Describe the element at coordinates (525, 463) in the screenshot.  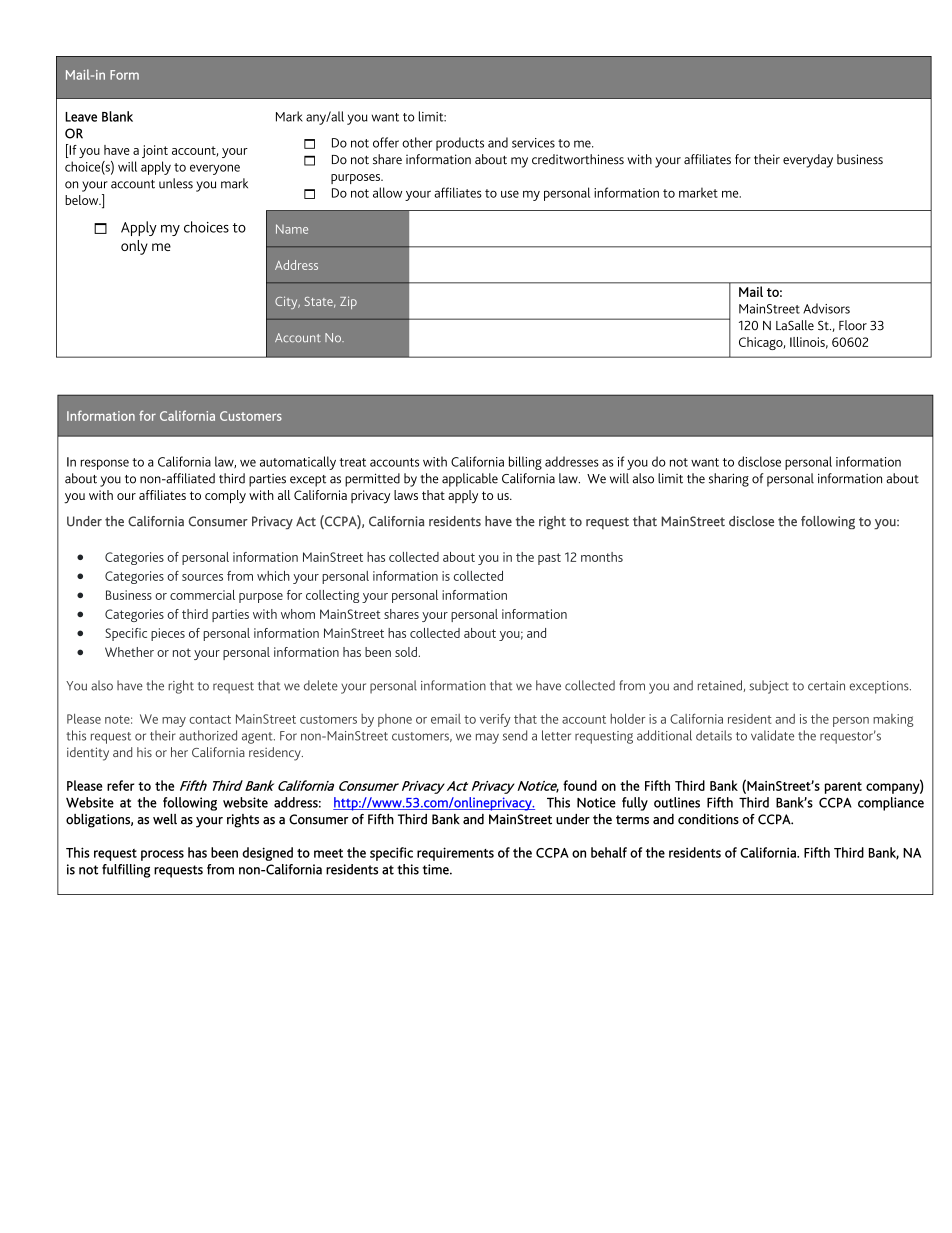
I see `billing` at that location.
